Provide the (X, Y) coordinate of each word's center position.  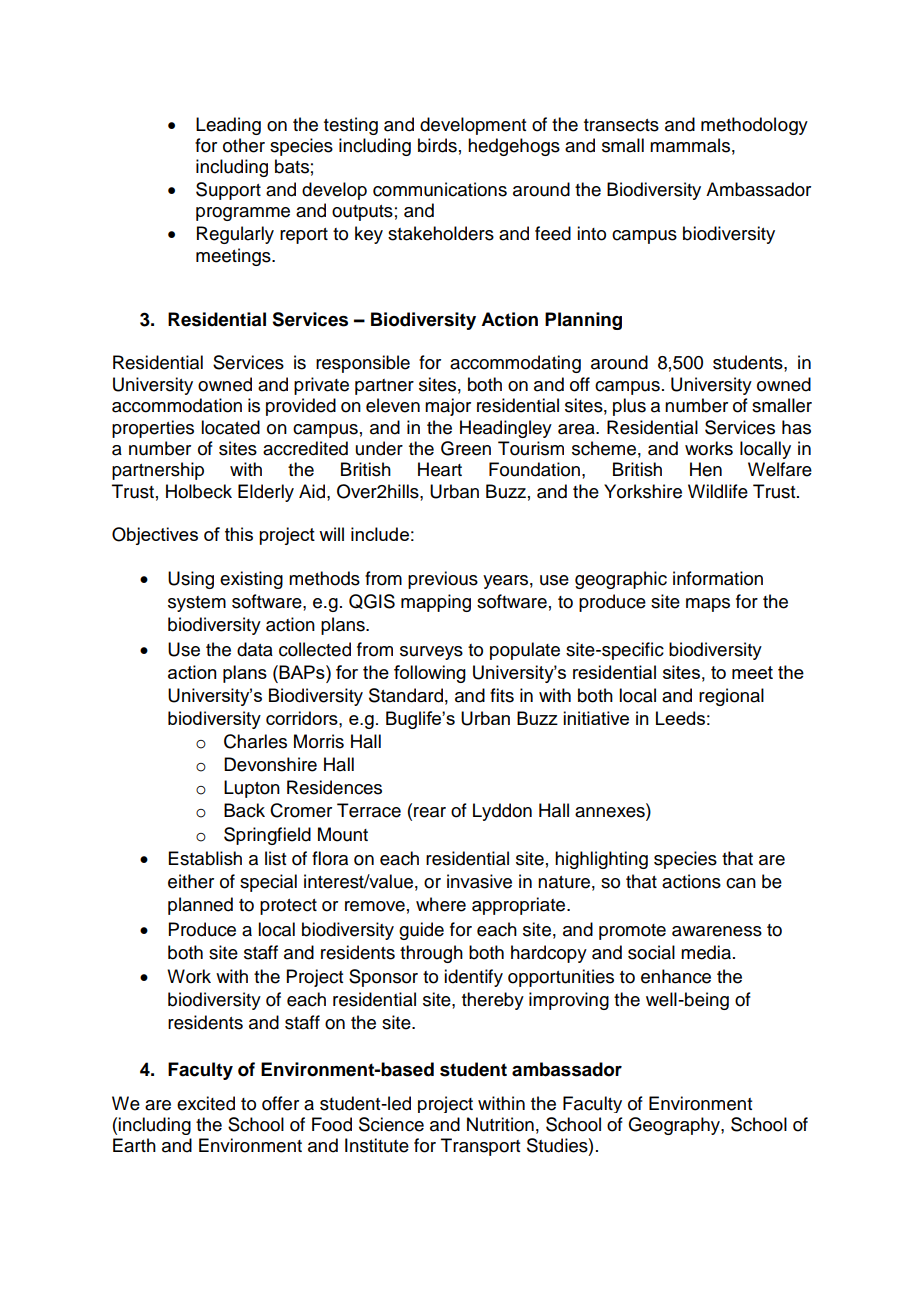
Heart (440, 469)
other (244, 145)
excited (206, 1103)
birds (437, 145)
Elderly (266, 493)
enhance (676, 976)
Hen (706, 469)
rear (430, 812)
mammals (690, 145)
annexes (611, 813)
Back (244, 810)
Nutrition (500, 1124)
